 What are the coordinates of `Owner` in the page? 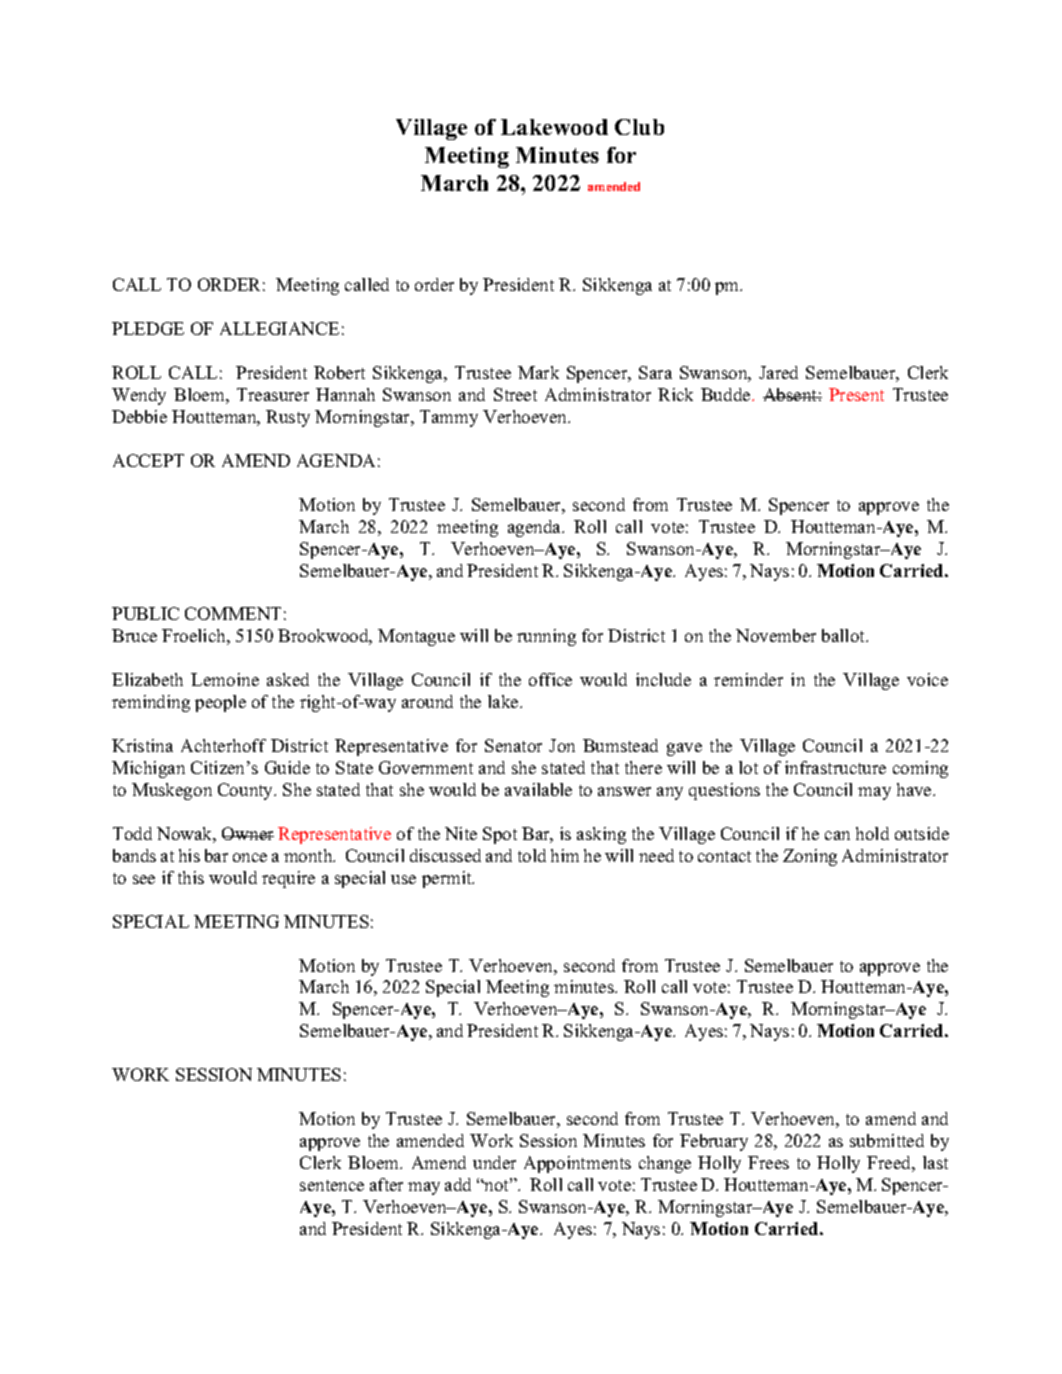 It's located at (248, 833).
